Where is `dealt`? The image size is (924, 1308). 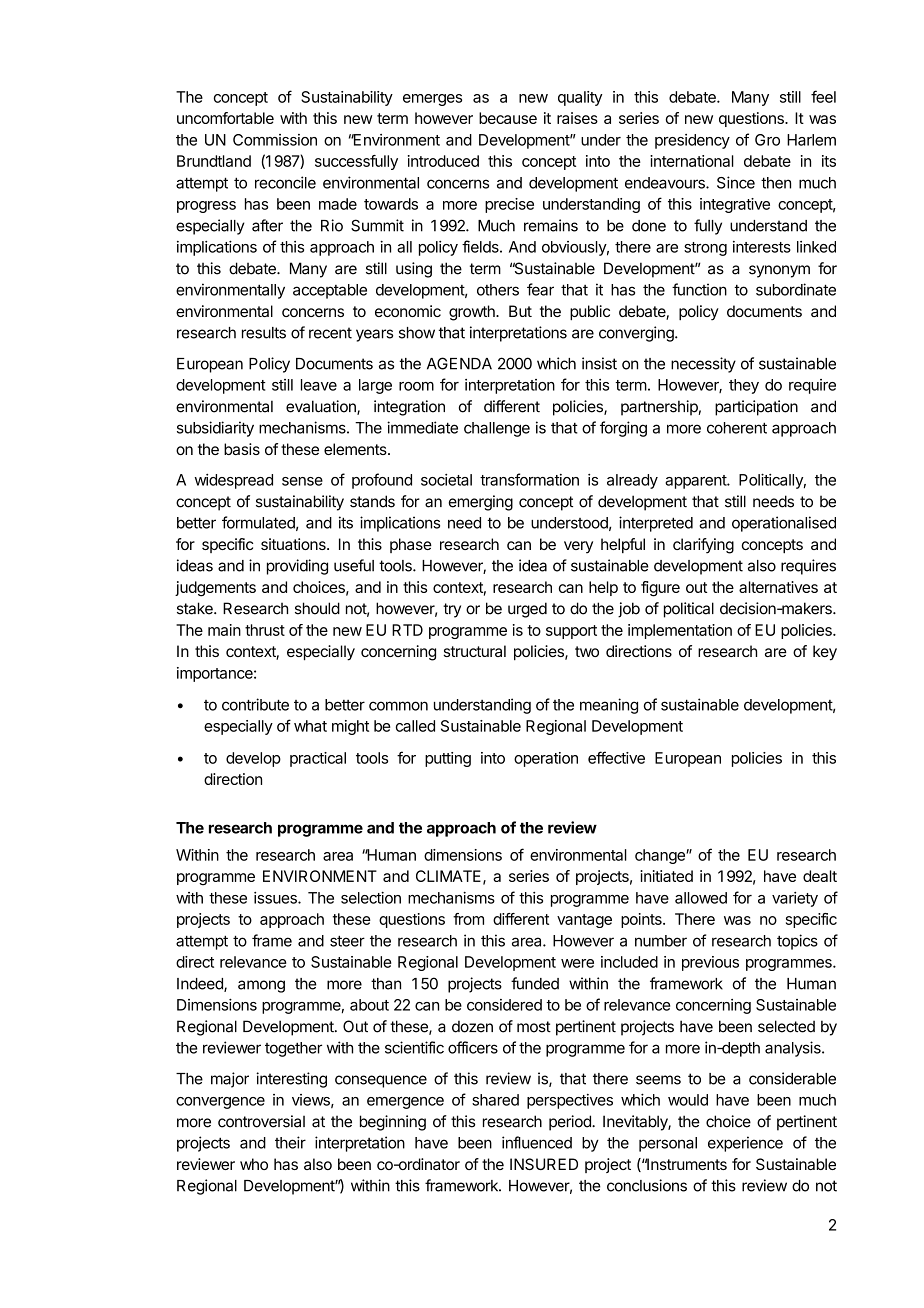 dealt is located at coordinates (820, 876).
